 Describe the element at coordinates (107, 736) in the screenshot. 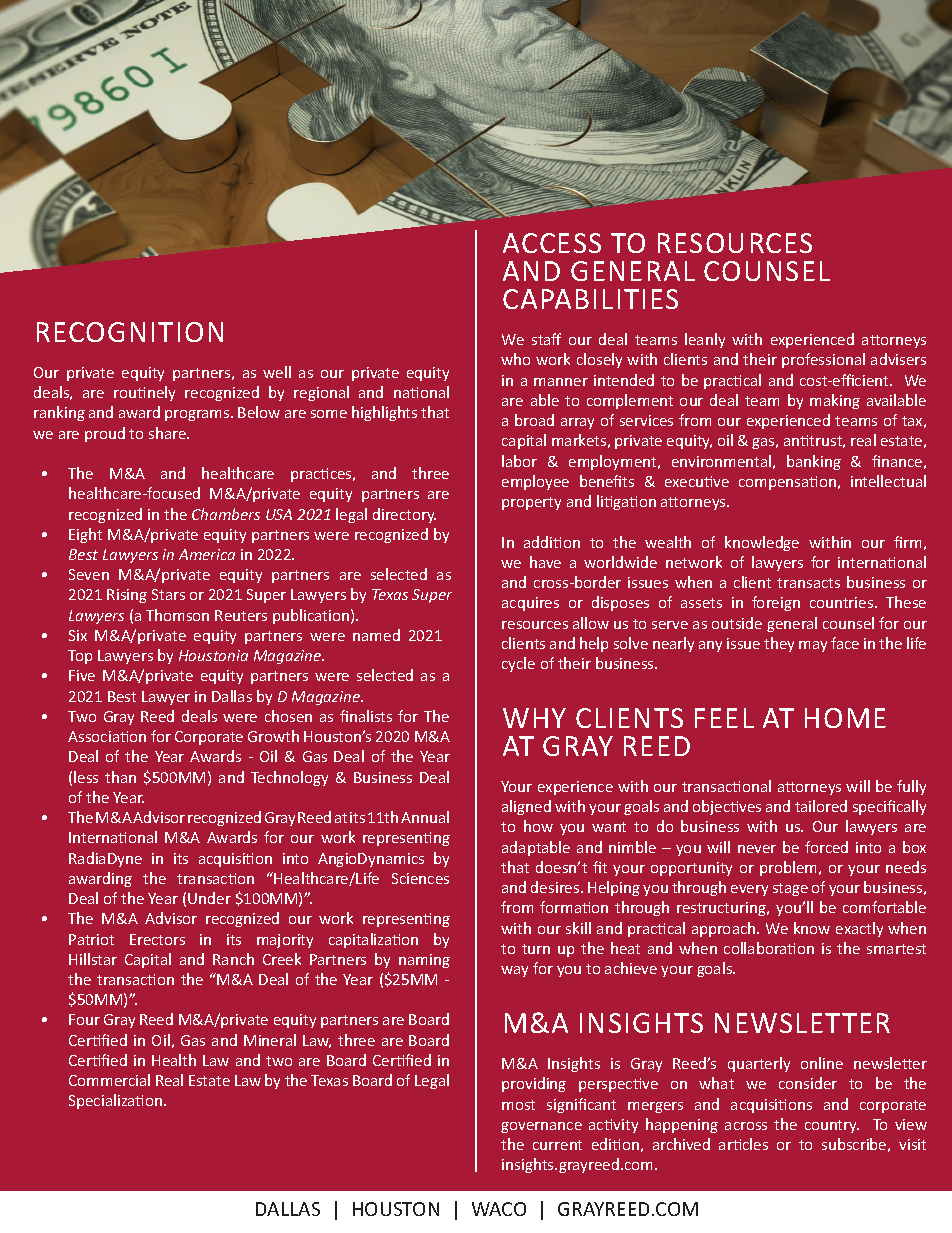

I see `Association` at that location.
